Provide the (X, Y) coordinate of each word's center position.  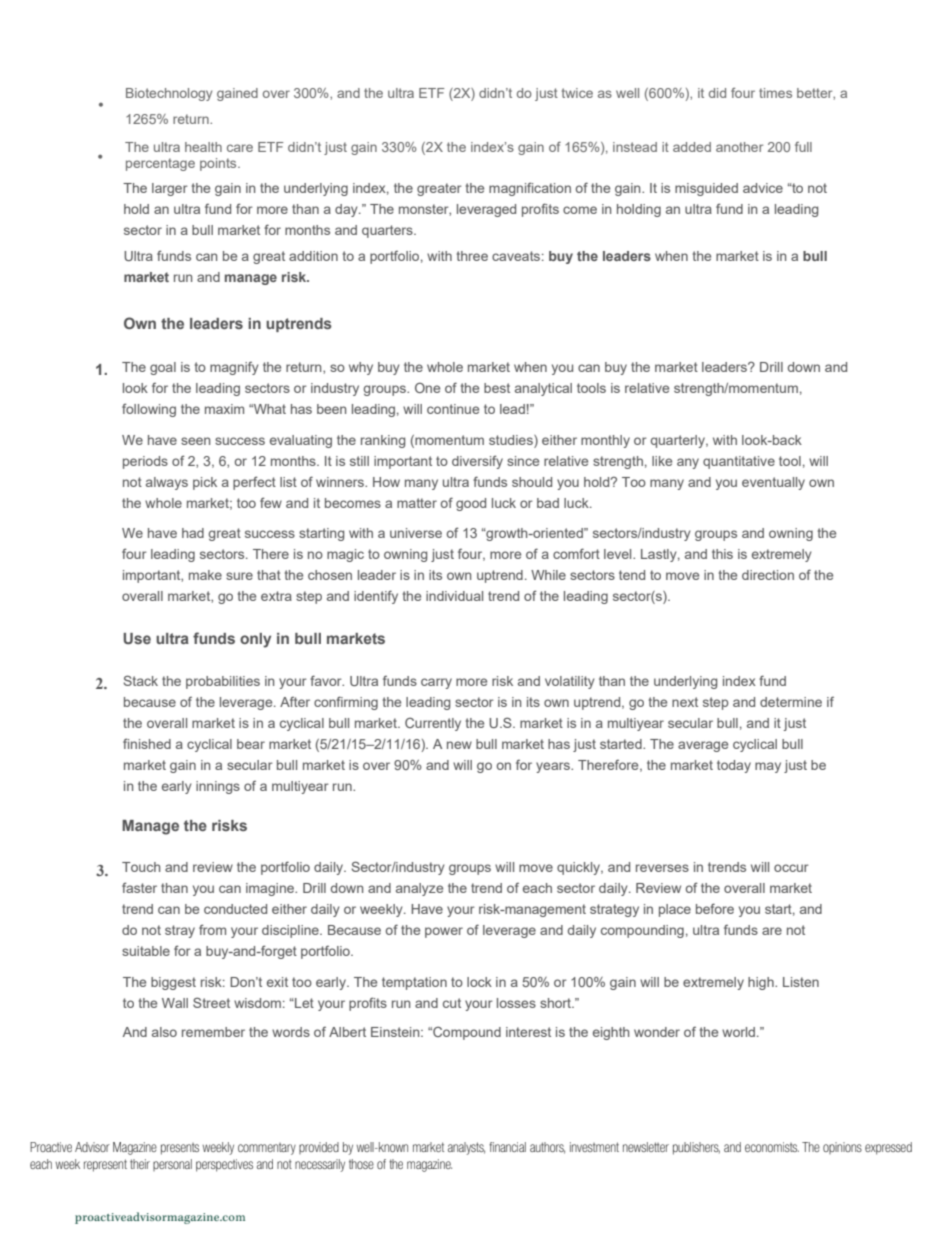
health (203, 147)
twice (577, 93)
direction (768, 575)
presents (180, 1149)
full (803, 147)
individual (454, 596)
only (255, 640)
